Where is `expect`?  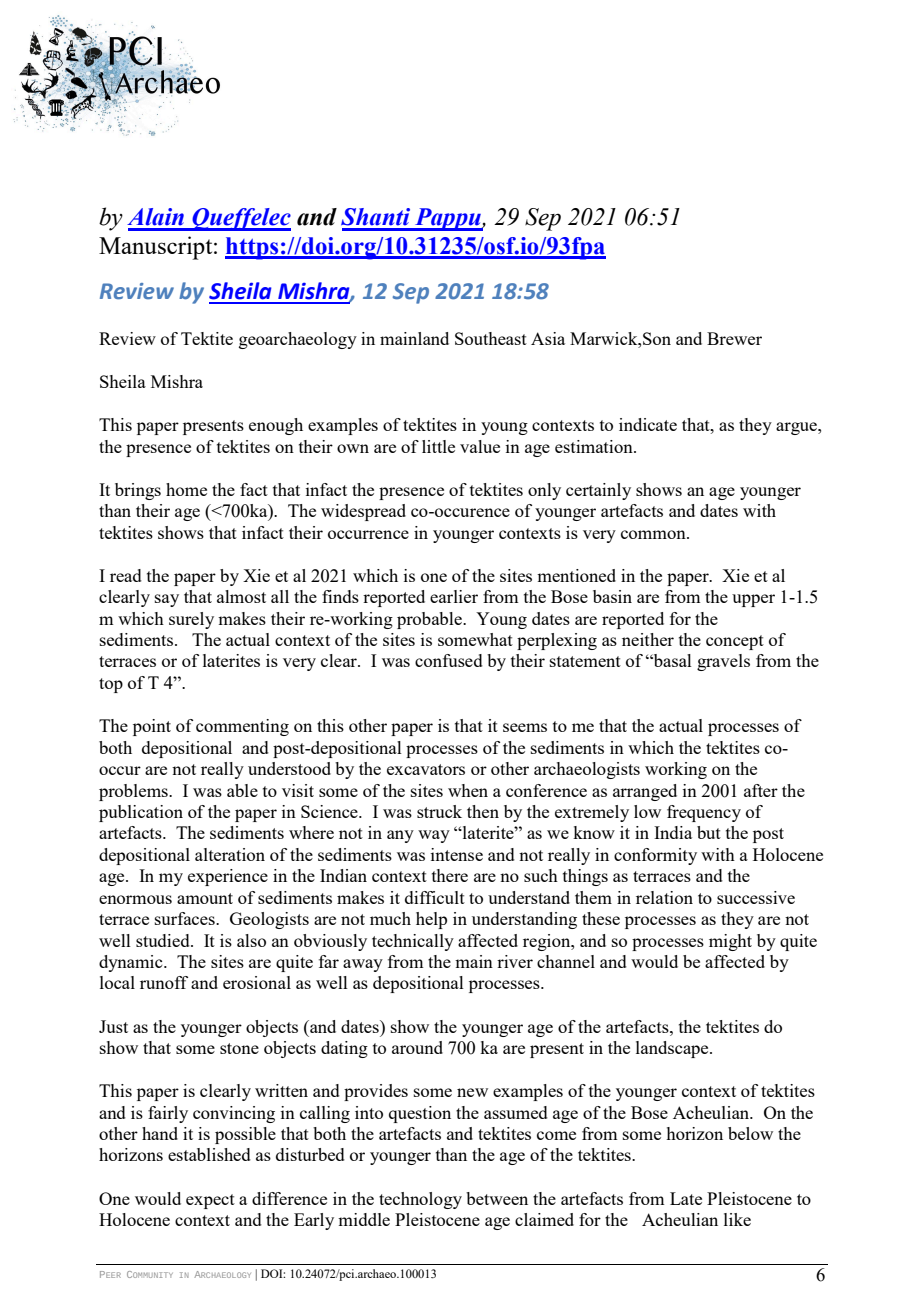
expect is located at coordinates (210, 1201).
